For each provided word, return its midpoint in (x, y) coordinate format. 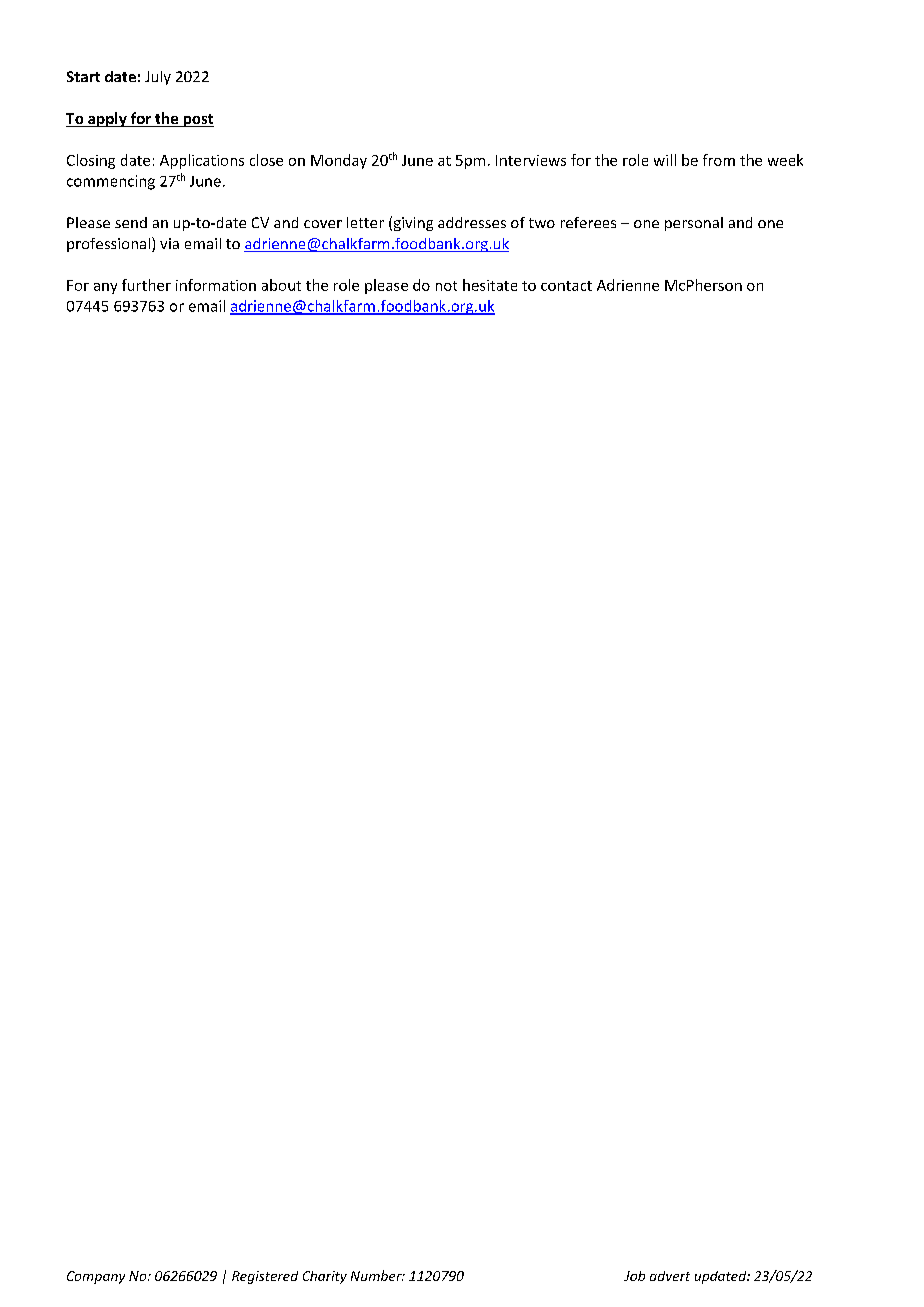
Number (377, 1275)
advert (670, 1276)
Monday (339, 161)
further (146, 285)
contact (566, 286)
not (446, 286)
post (197, 120)
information (216, 285)
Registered (265, 1277)
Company (96, 1277)
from (719, 160)
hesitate (490, 285)
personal (694, 224)
